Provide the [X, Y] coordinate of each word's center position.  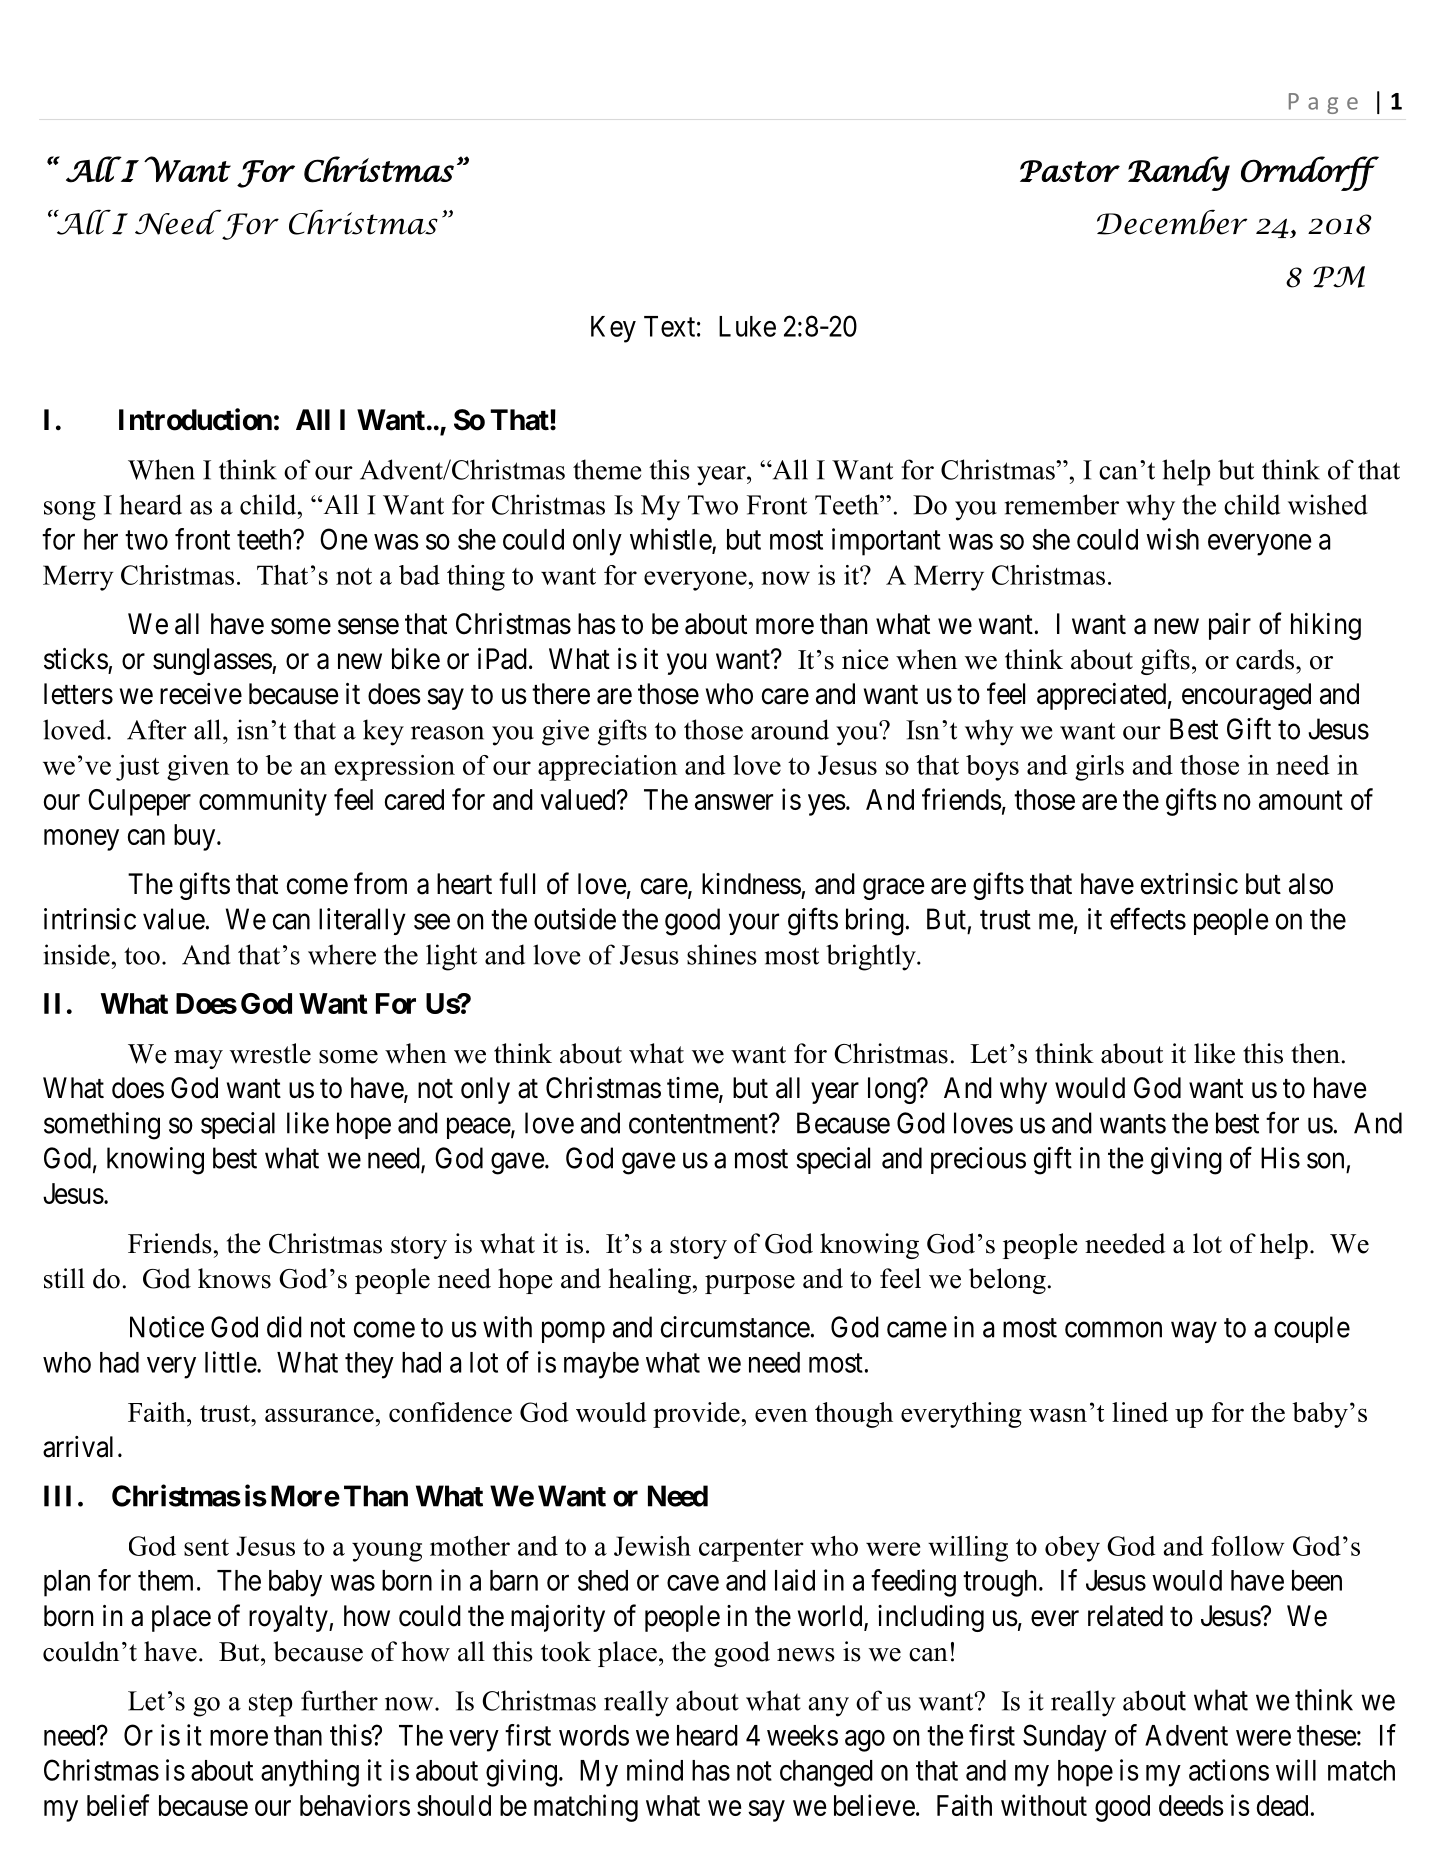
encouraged [1246, 696]
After [157, 729]
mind [655, 1770]
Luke [747, 326]
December [1172, 222]
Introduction [195, 419]
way [1194, 1332]
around [790, 729]
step [270, 1705]
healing [649, 1281]
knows [234, 1278]
